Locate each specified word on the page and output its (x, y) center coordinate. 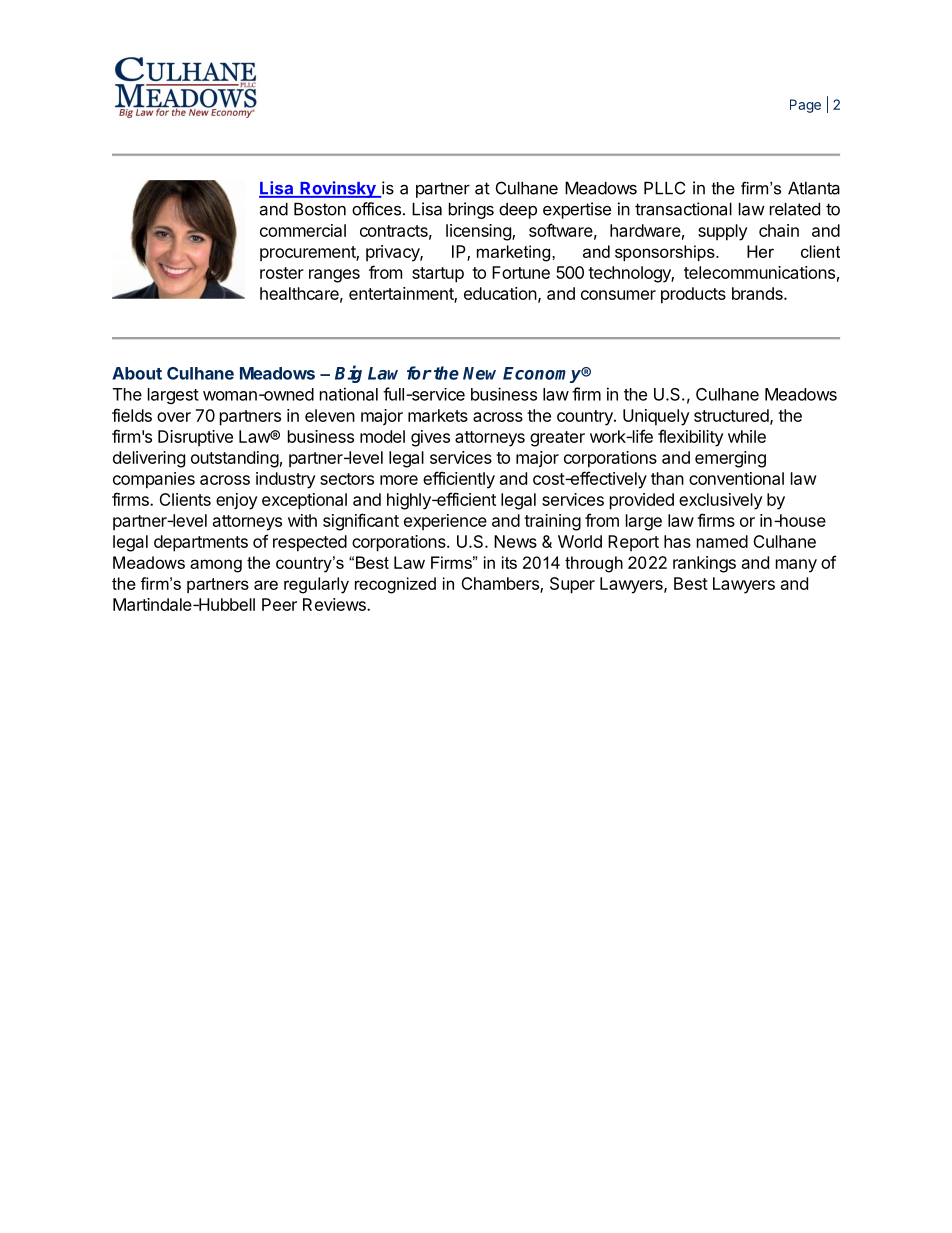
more (399, 480)
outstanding (235, 459)
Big (348, 374)
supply (722, 232)
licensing (479, 232)
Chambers (501, 585)
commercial (303, 230)
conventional (736, 478)
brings (471, 210)
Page (805, 106)
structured (731, 415)
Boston (320, 209)
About (137, 373)
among (216, 566)
